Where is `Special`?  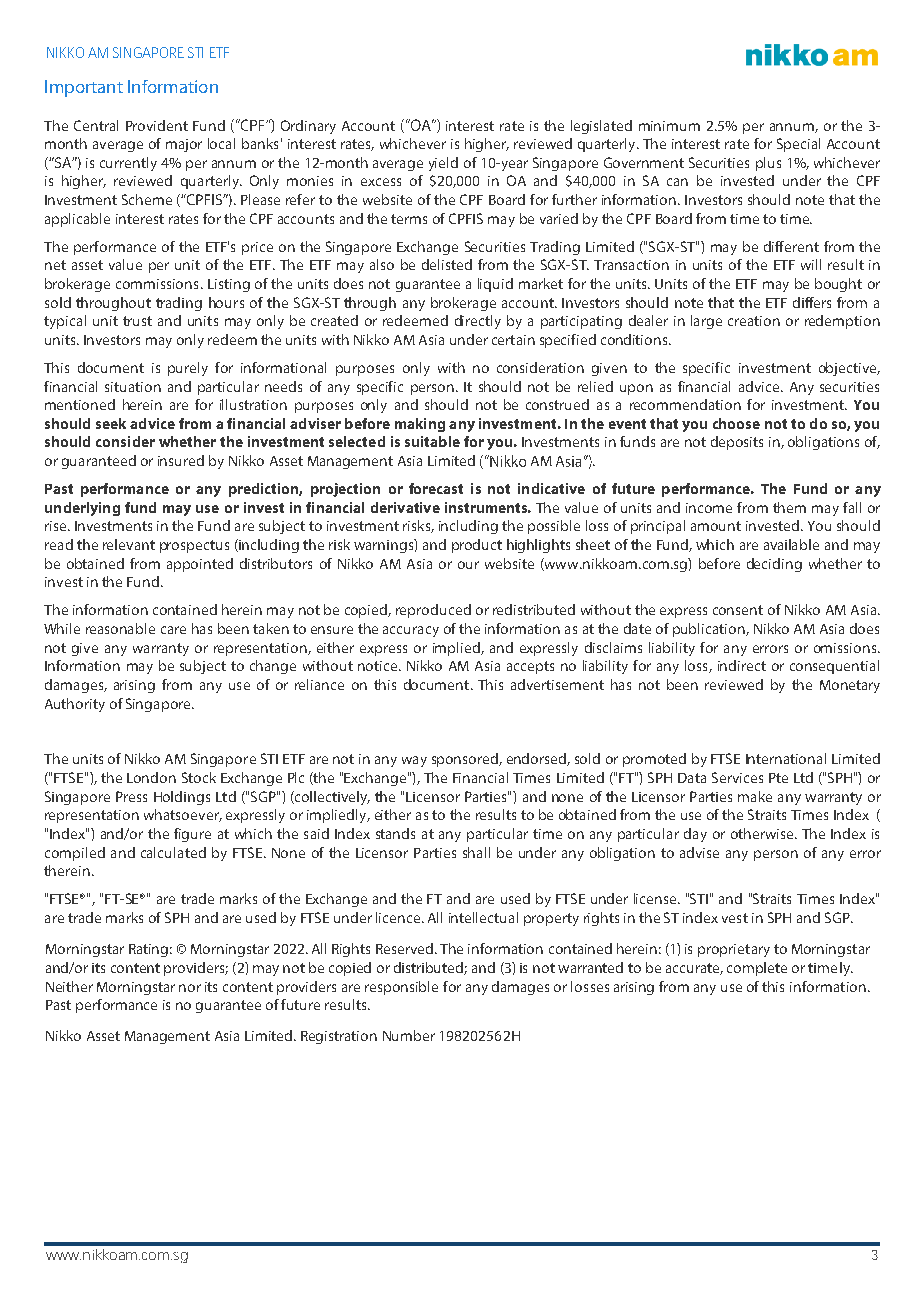 Special is located at coordinates (798, 145).
